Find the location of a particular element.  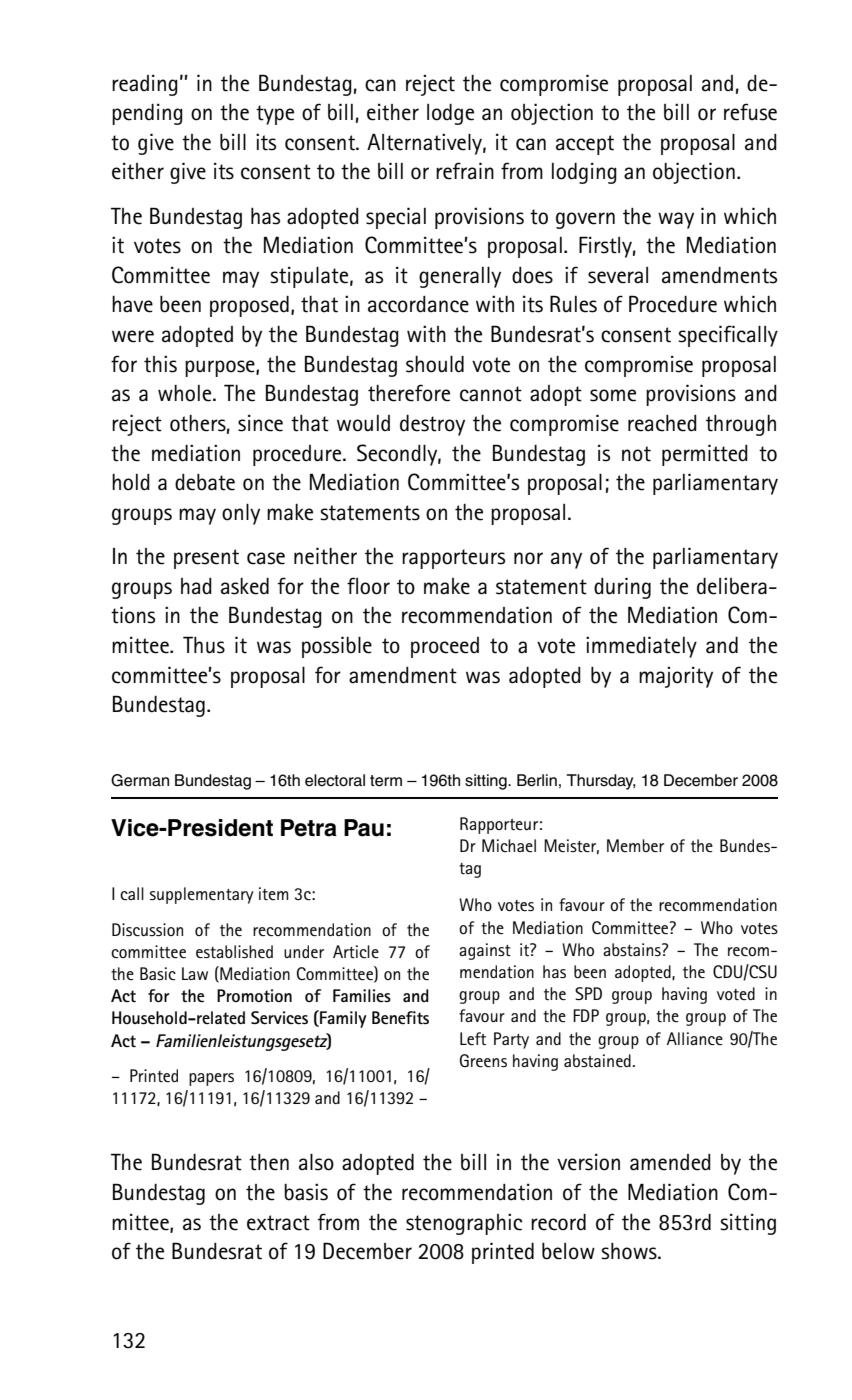

type is located at coordinates (275, 115).
